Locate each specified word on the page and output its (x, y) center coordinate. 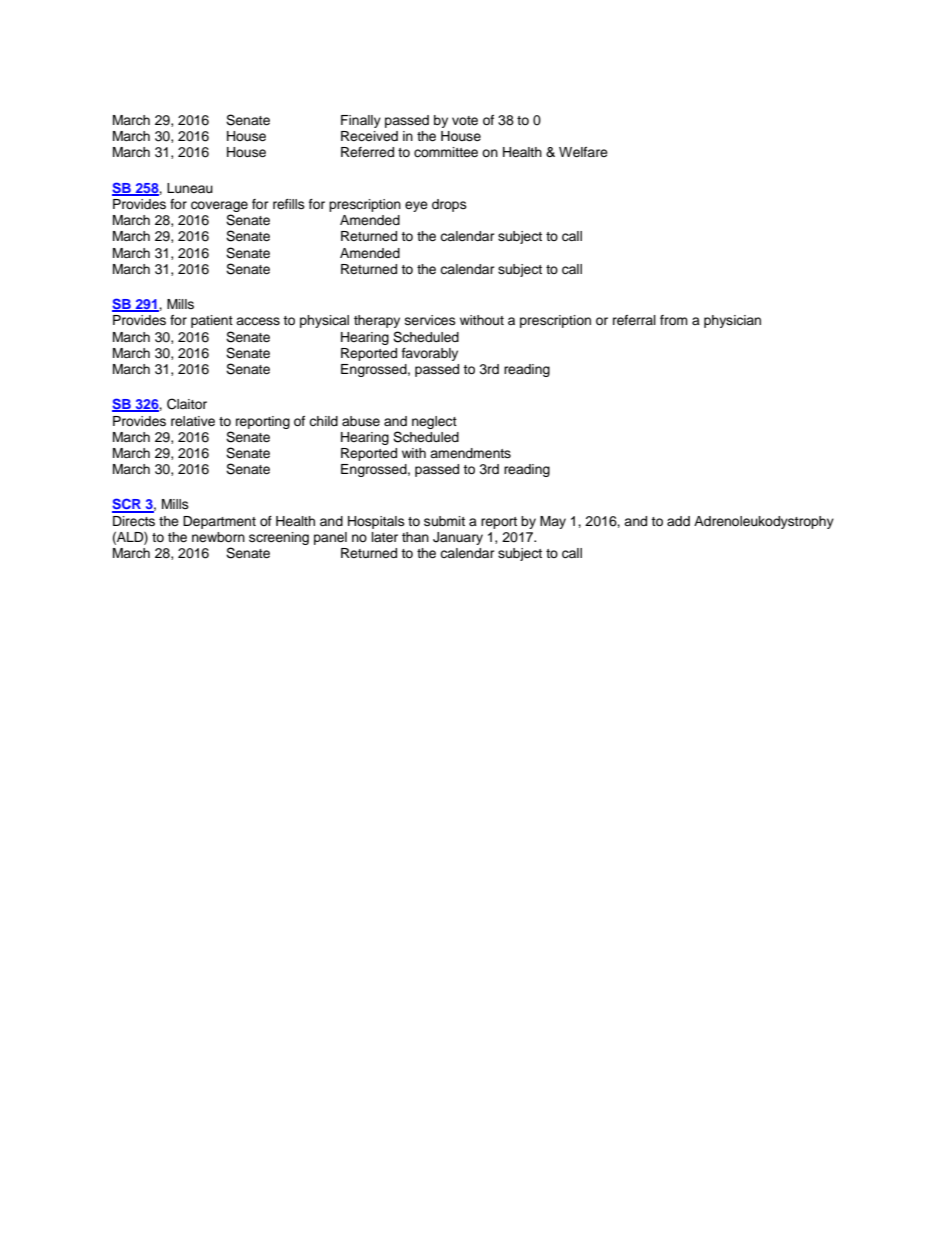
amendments (470, 453)
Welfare (583, 152)
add (678, 521)
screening (279, 538)
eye (416, 206)
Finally (361, 121)
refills (289, 204)
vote (465, 120)
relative (193, 421)
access (258, 321)
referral (634, 320)
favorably (430, 354)
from (674, 320)
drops (449, 205)
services (430, 320)
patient (212, 321)
